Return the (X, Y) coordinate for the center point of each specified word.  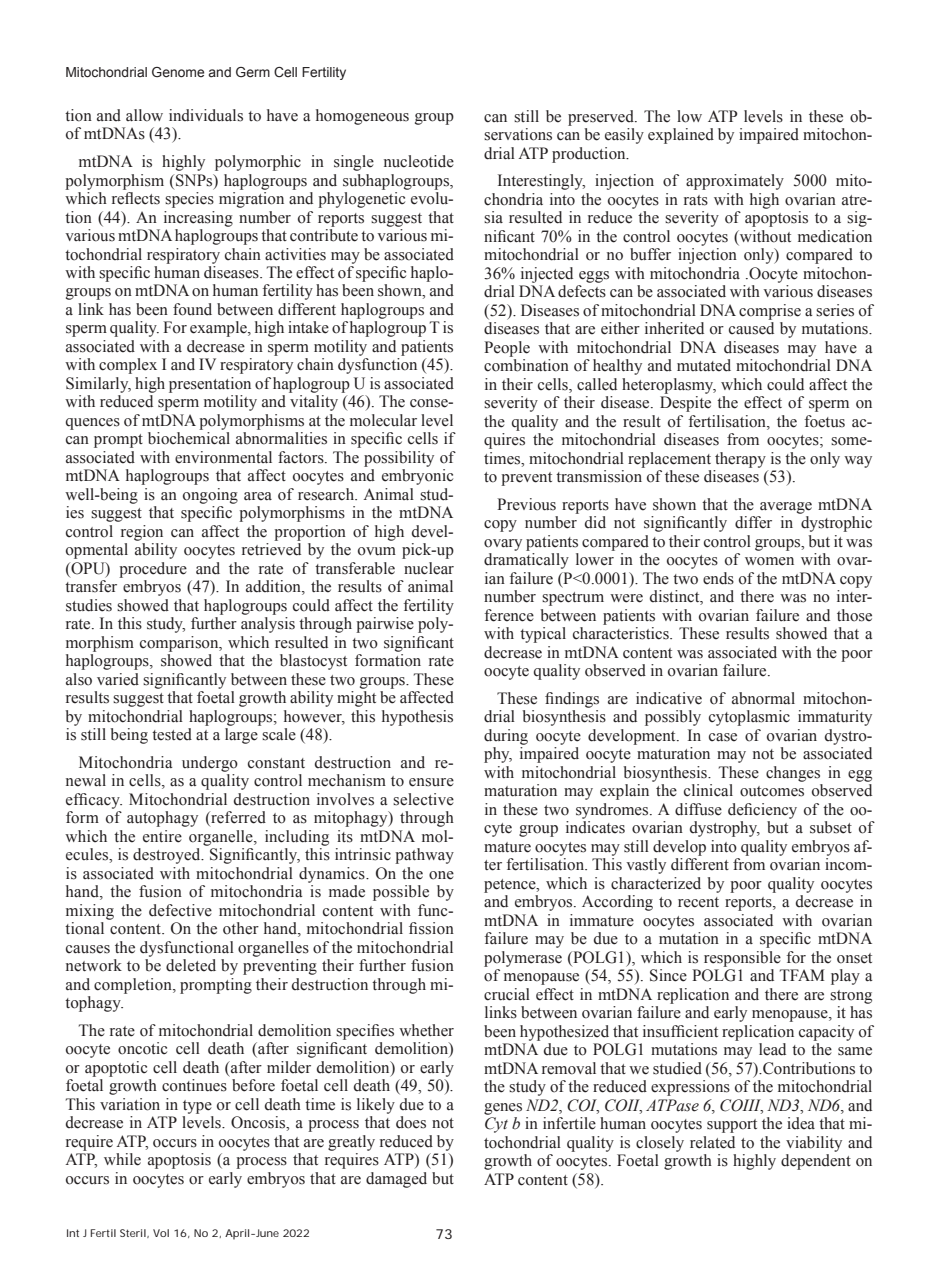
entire (162, 836)
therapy (740, 460)
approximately (735, 182)
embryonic (417, 477)
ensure (431, 782)
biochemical (189, 438)
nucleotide (419, 161)
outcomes (772, 791)
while (122, 1159)
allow (144, 115)
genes (503, 1109)
